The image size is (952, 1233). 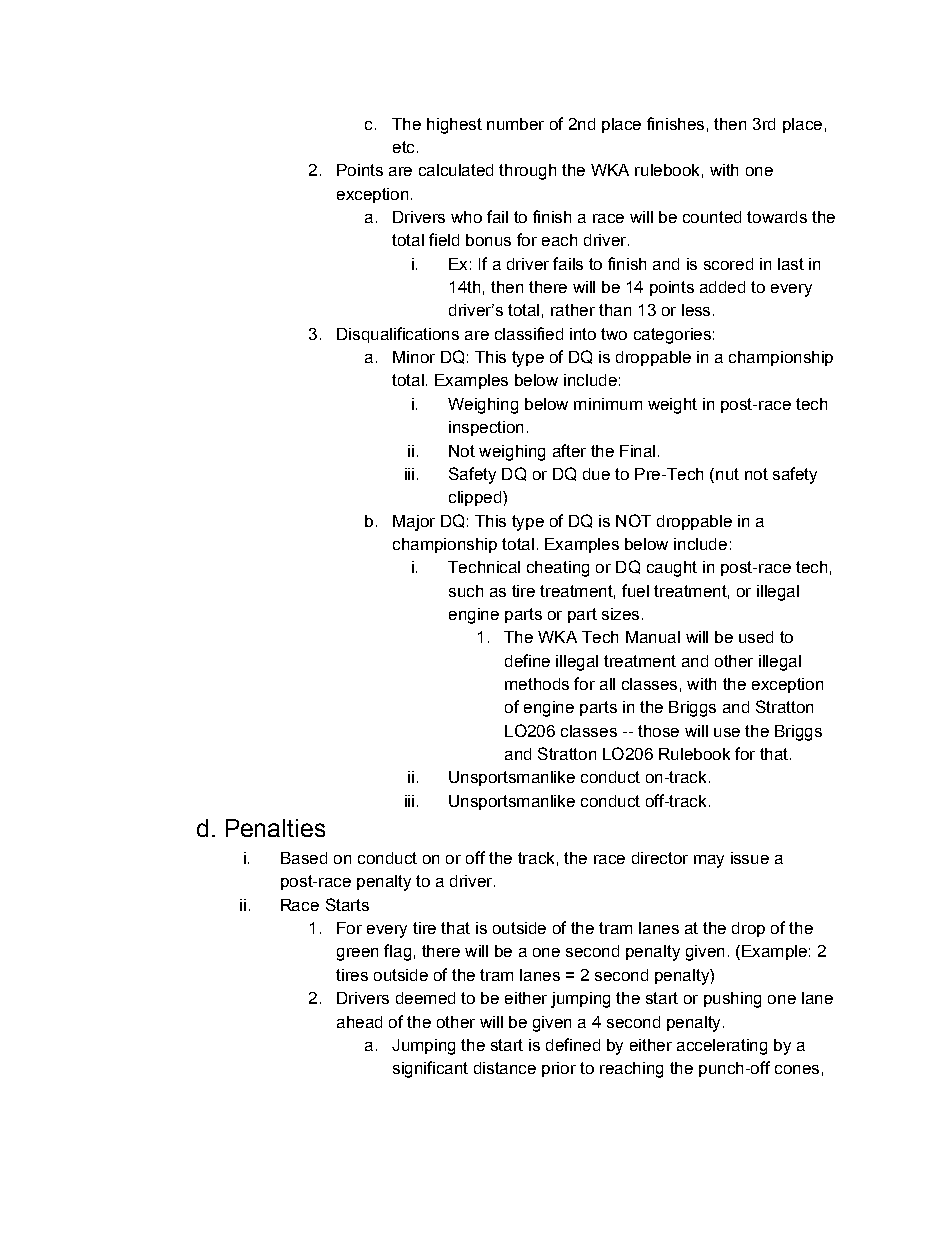 I want to click on etc, so click(x=403, y=147).
